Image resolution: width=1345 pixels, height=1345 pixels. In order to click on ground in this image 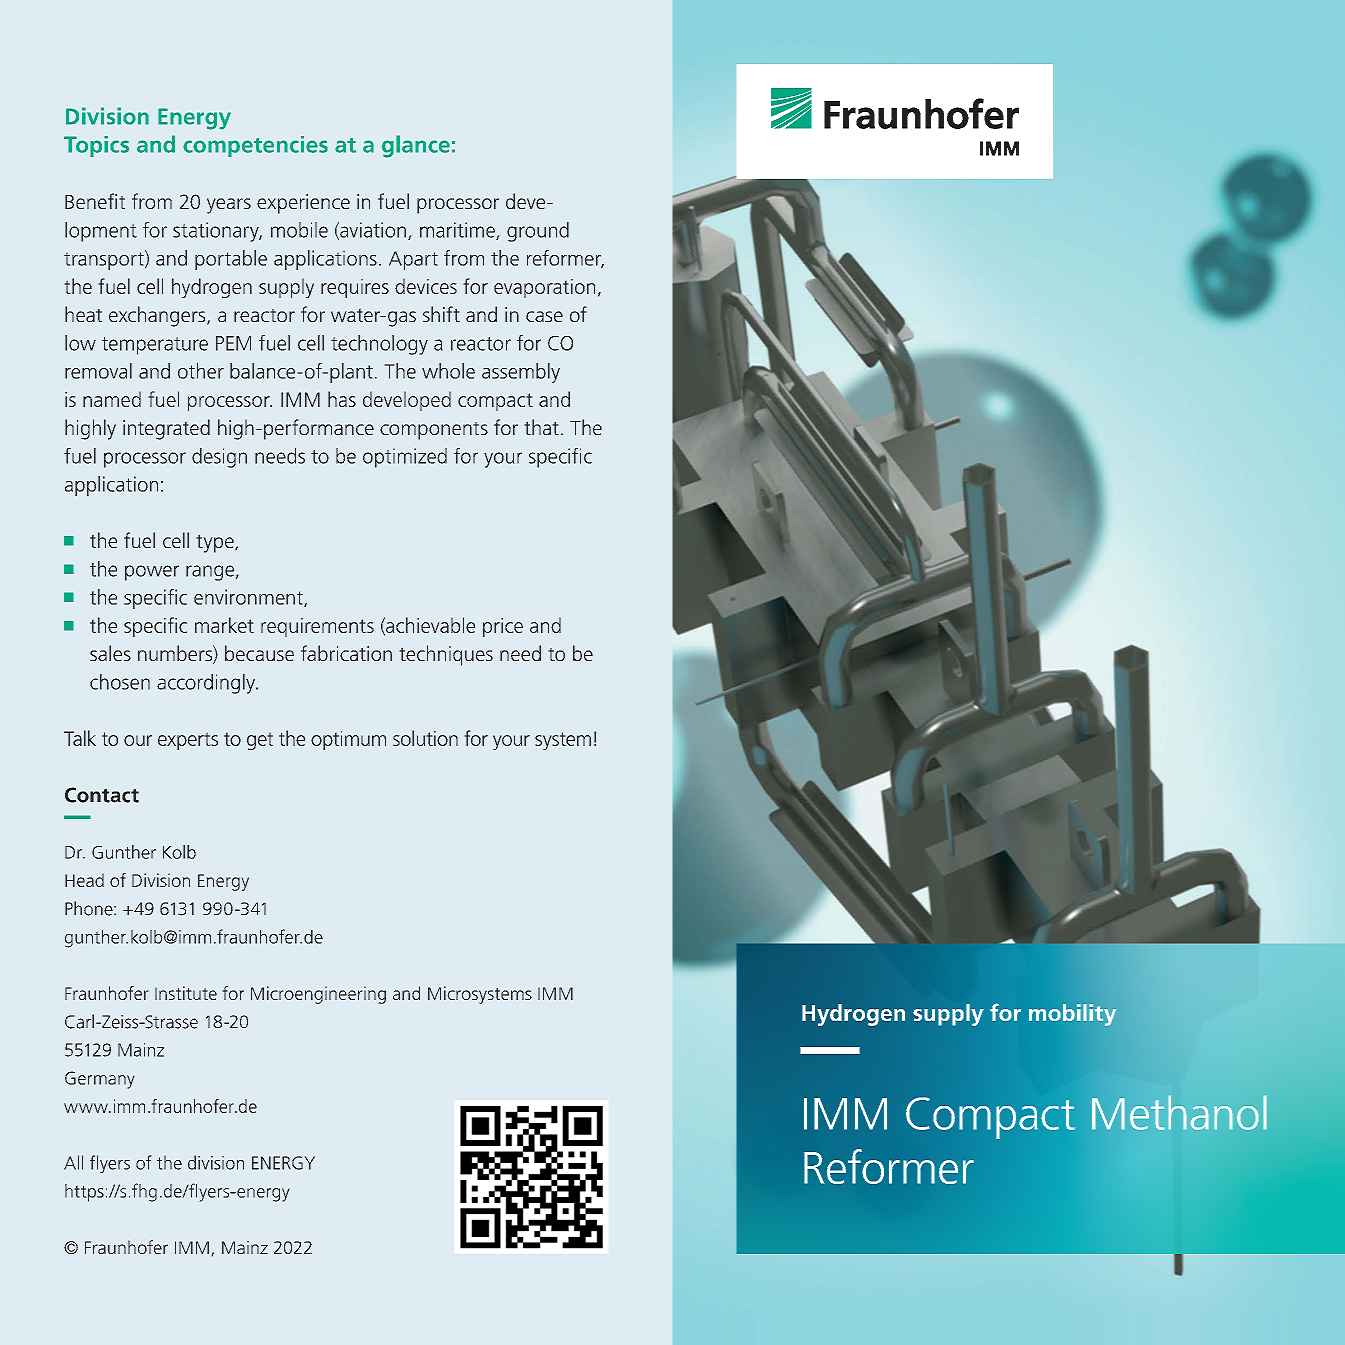, I will do `click(538, 232)`.
